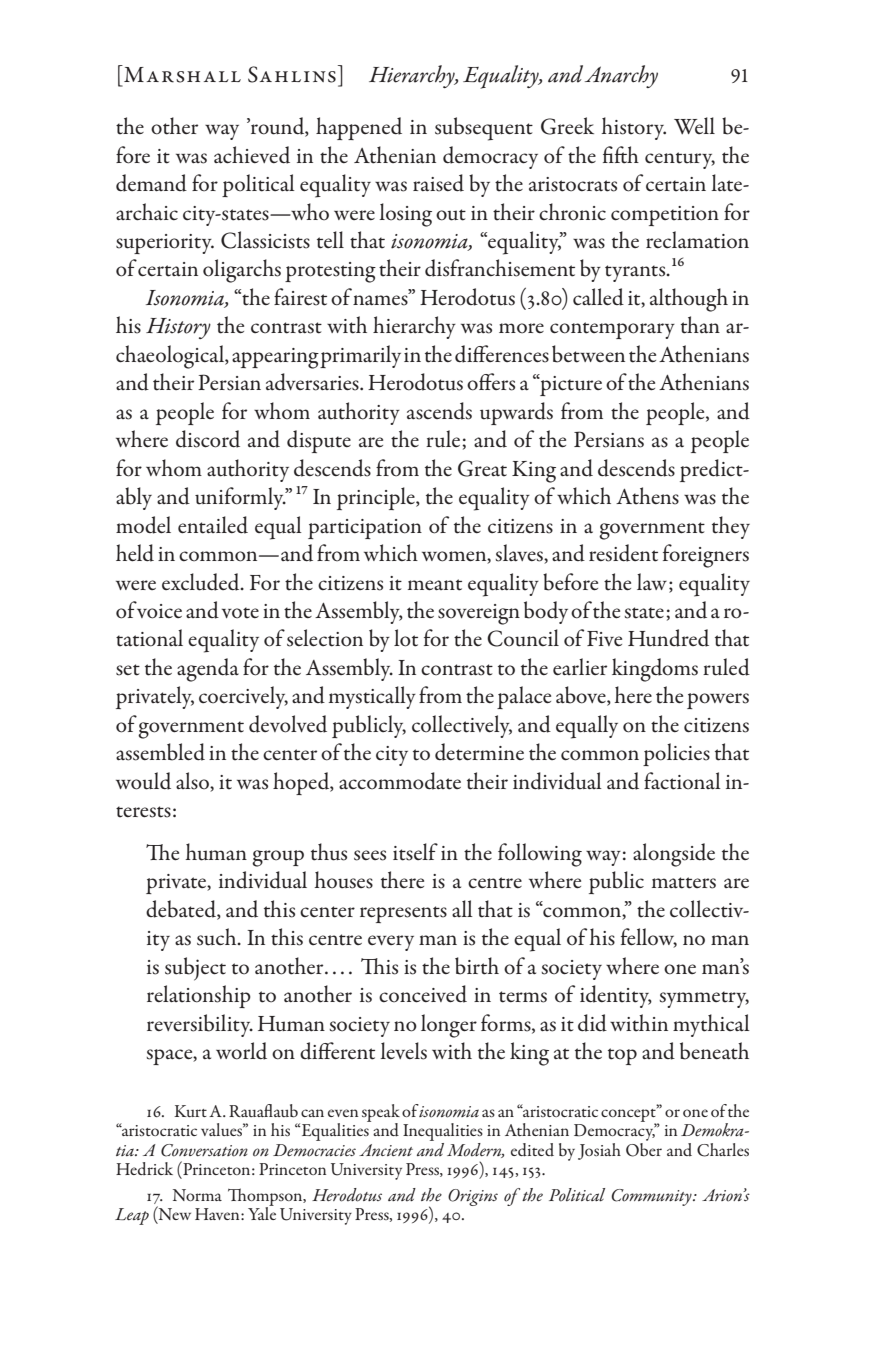  What do you see at coordinates (204, 1150) in the screenshot?
I see `Conversation` at bounding box center [204, 1150].
